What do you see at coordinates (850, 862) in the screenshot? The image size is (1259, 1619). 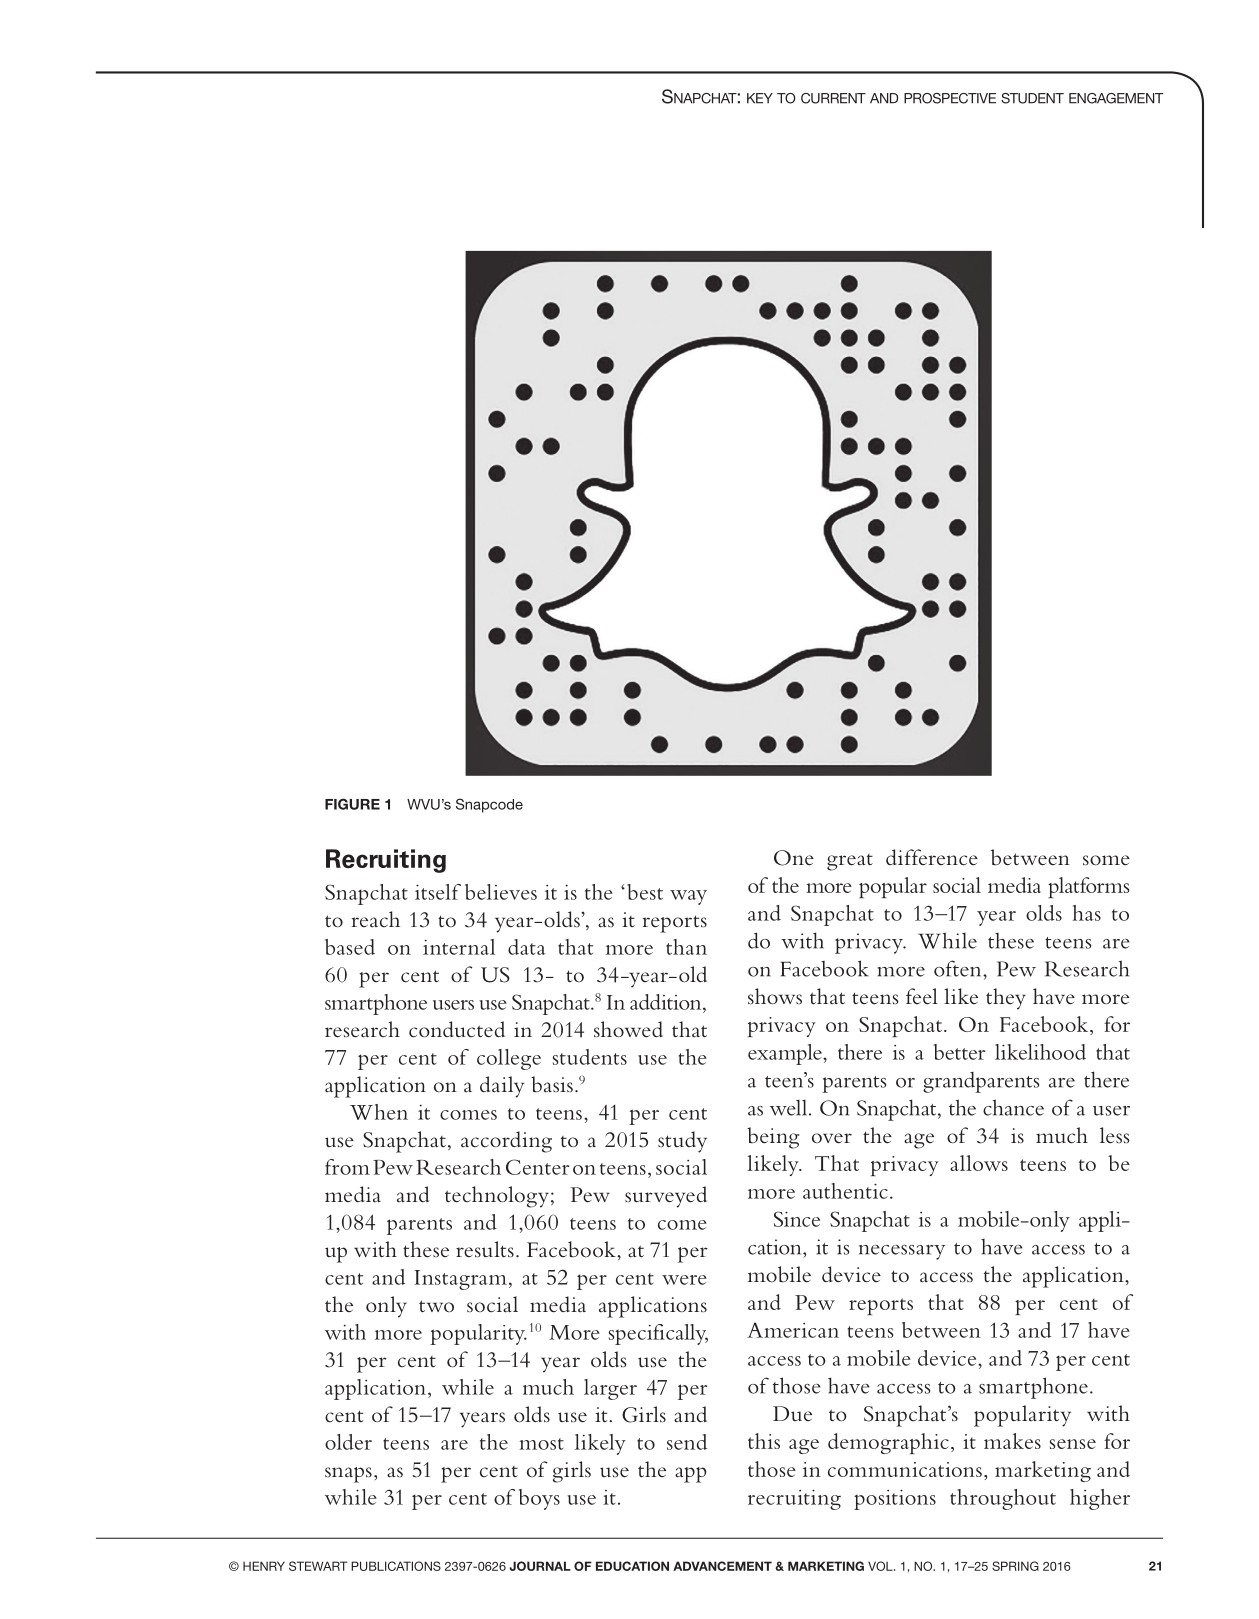 I see `great` at bounding box center [850, 862].
